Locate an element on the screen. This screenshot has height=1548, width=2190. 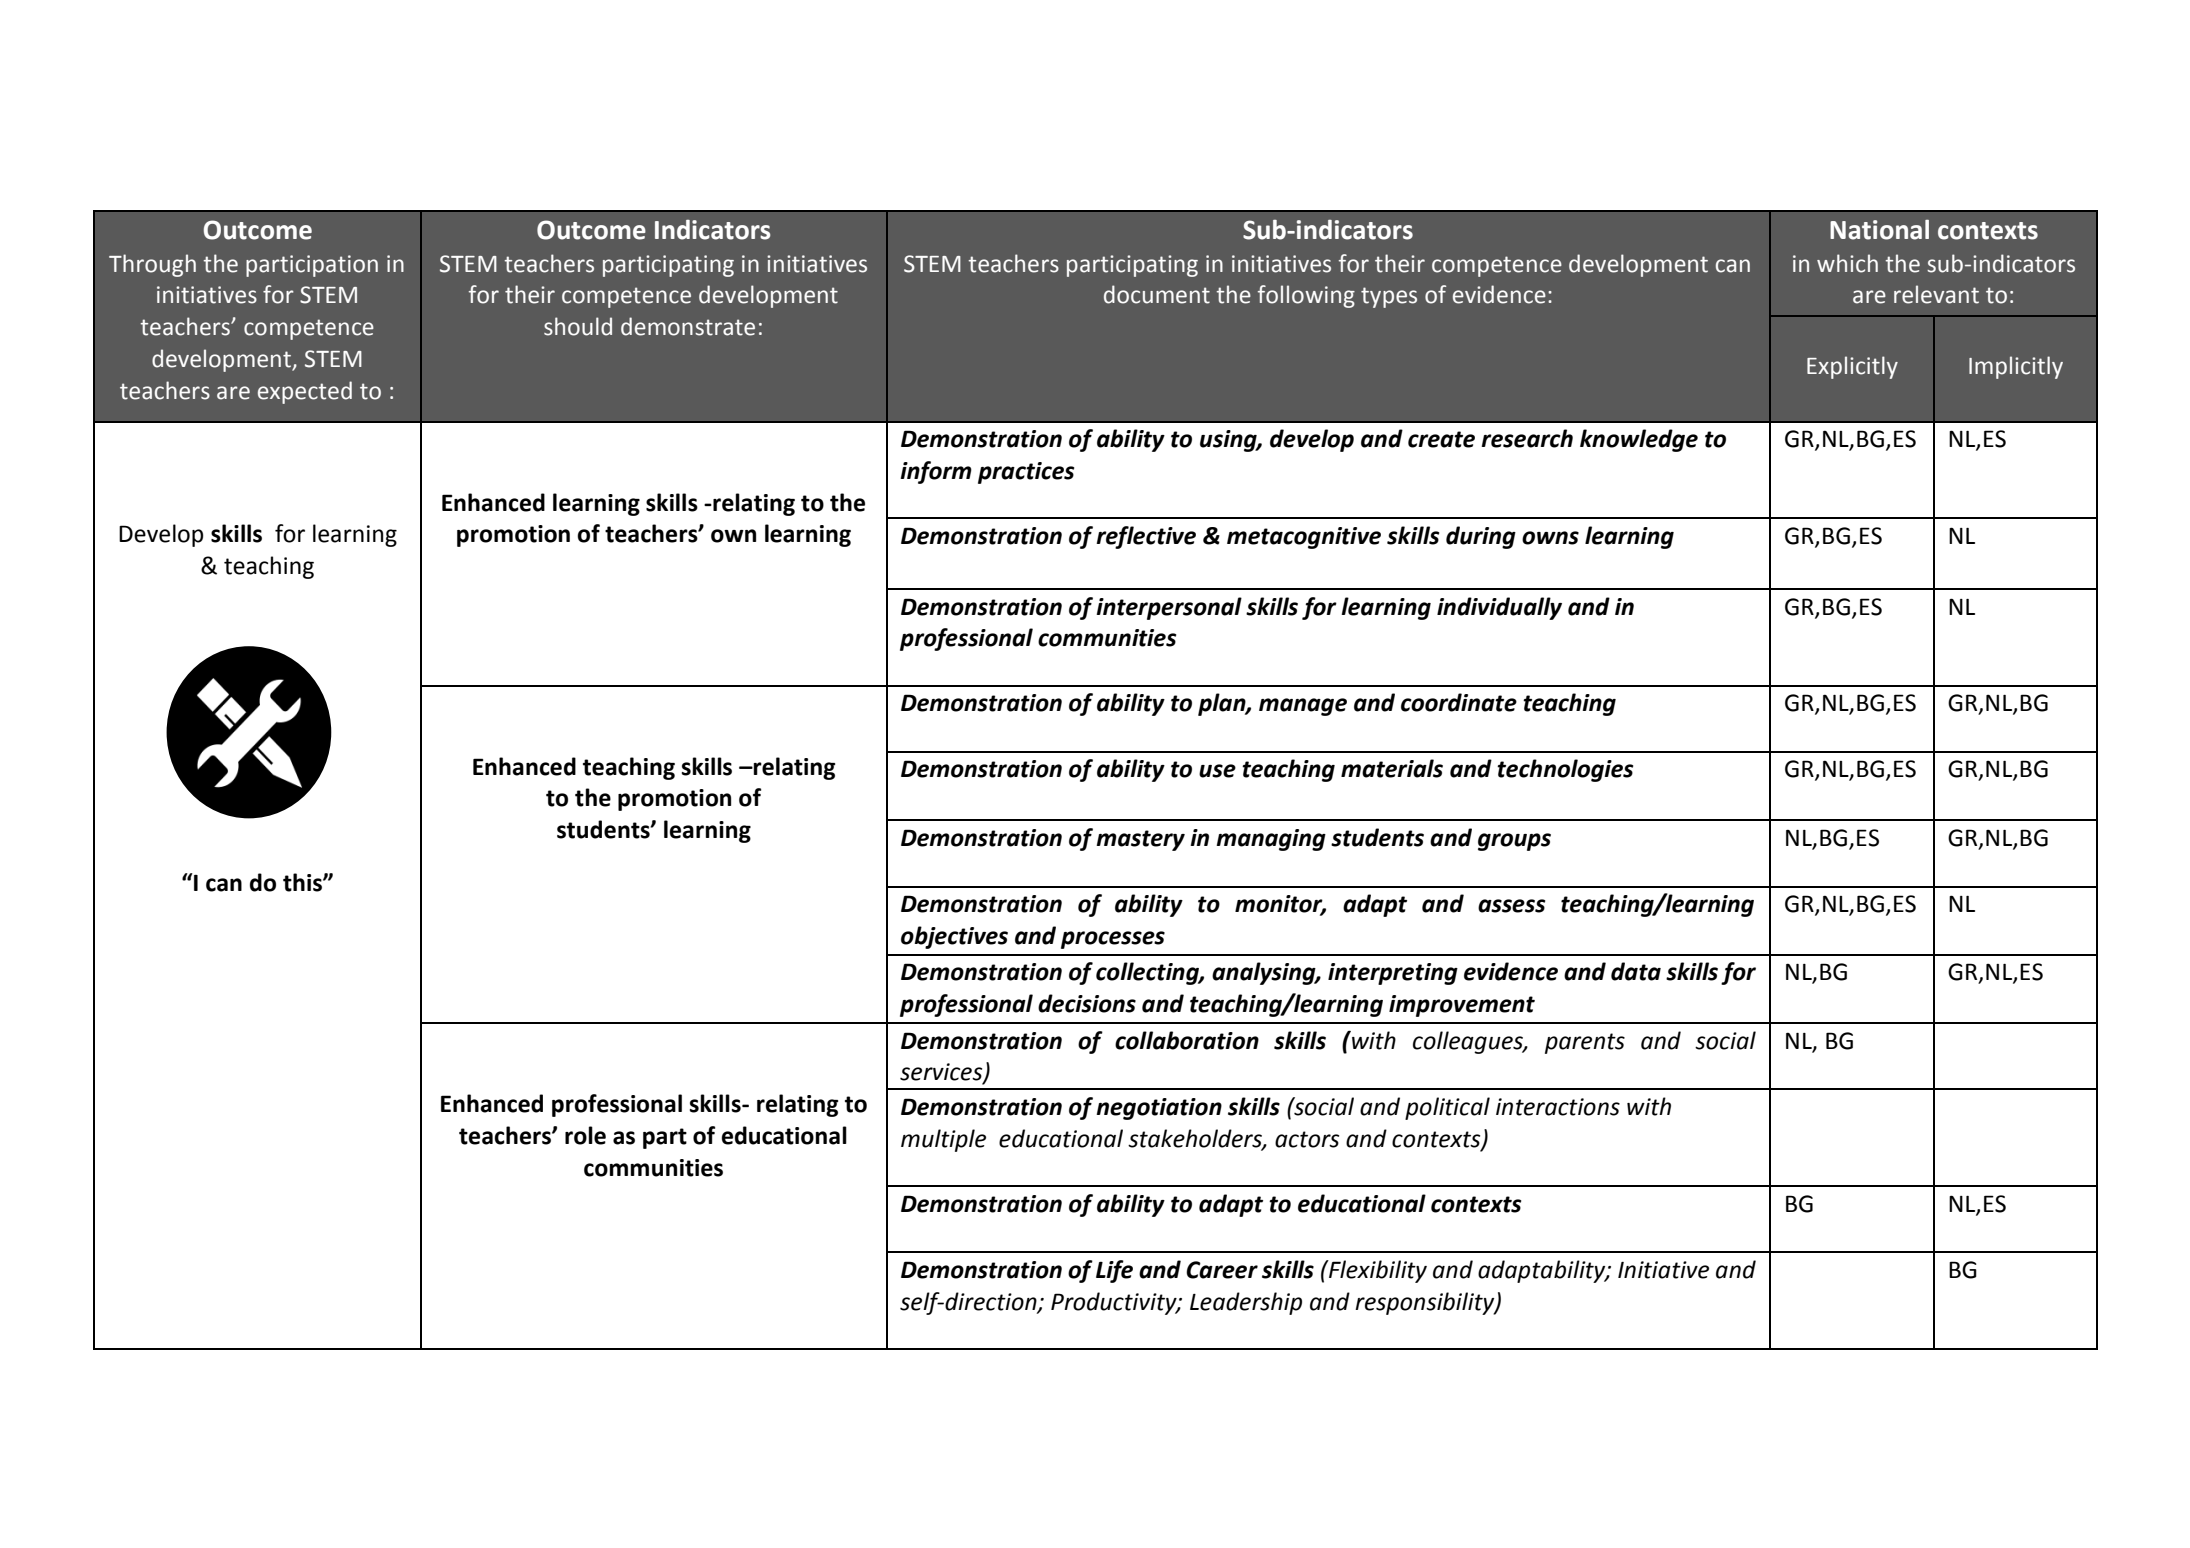
multiple is located at coordinates (943, 1140).
